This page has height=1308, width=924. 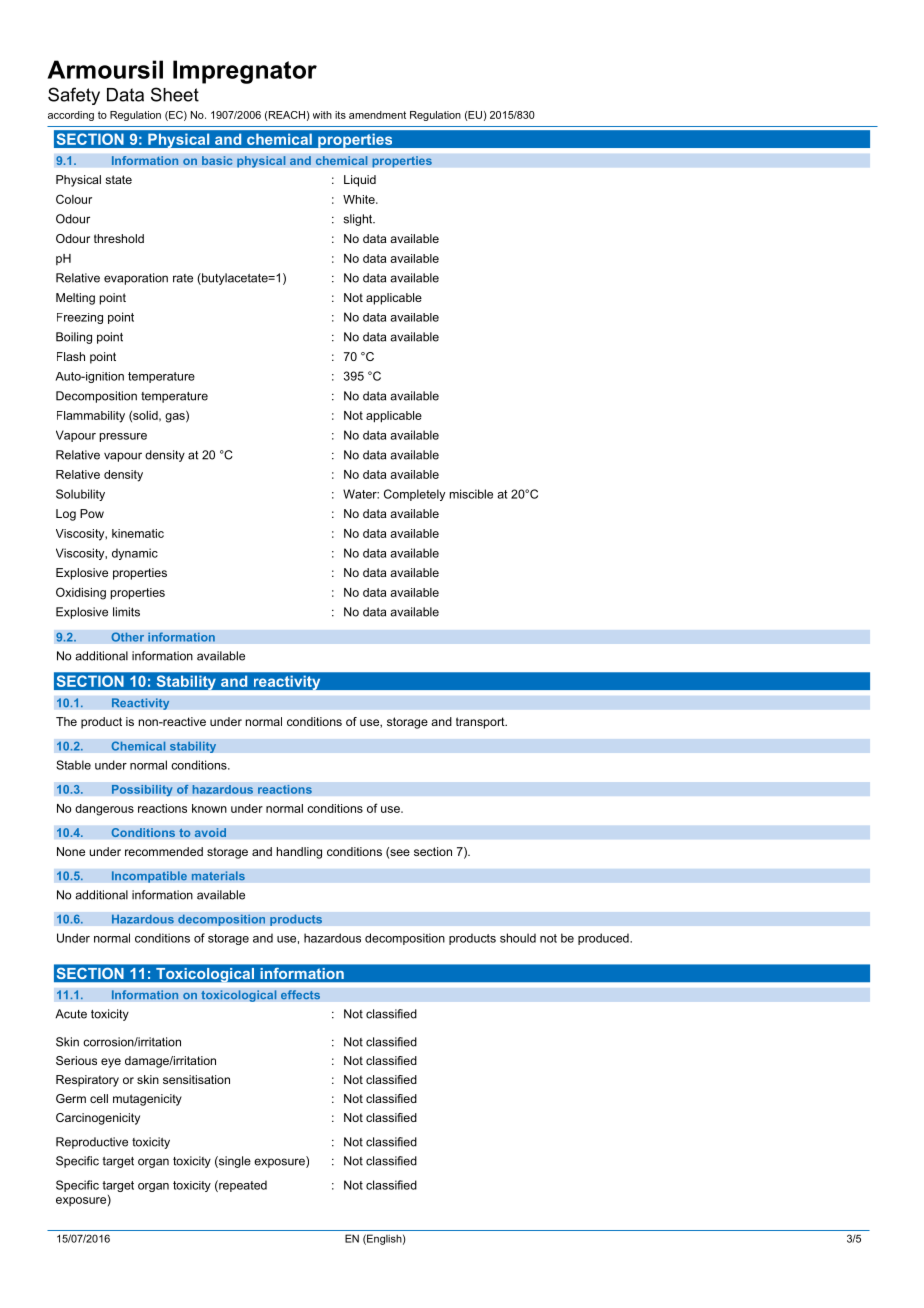 I want to click on limits, so click(x=126, y=612).
